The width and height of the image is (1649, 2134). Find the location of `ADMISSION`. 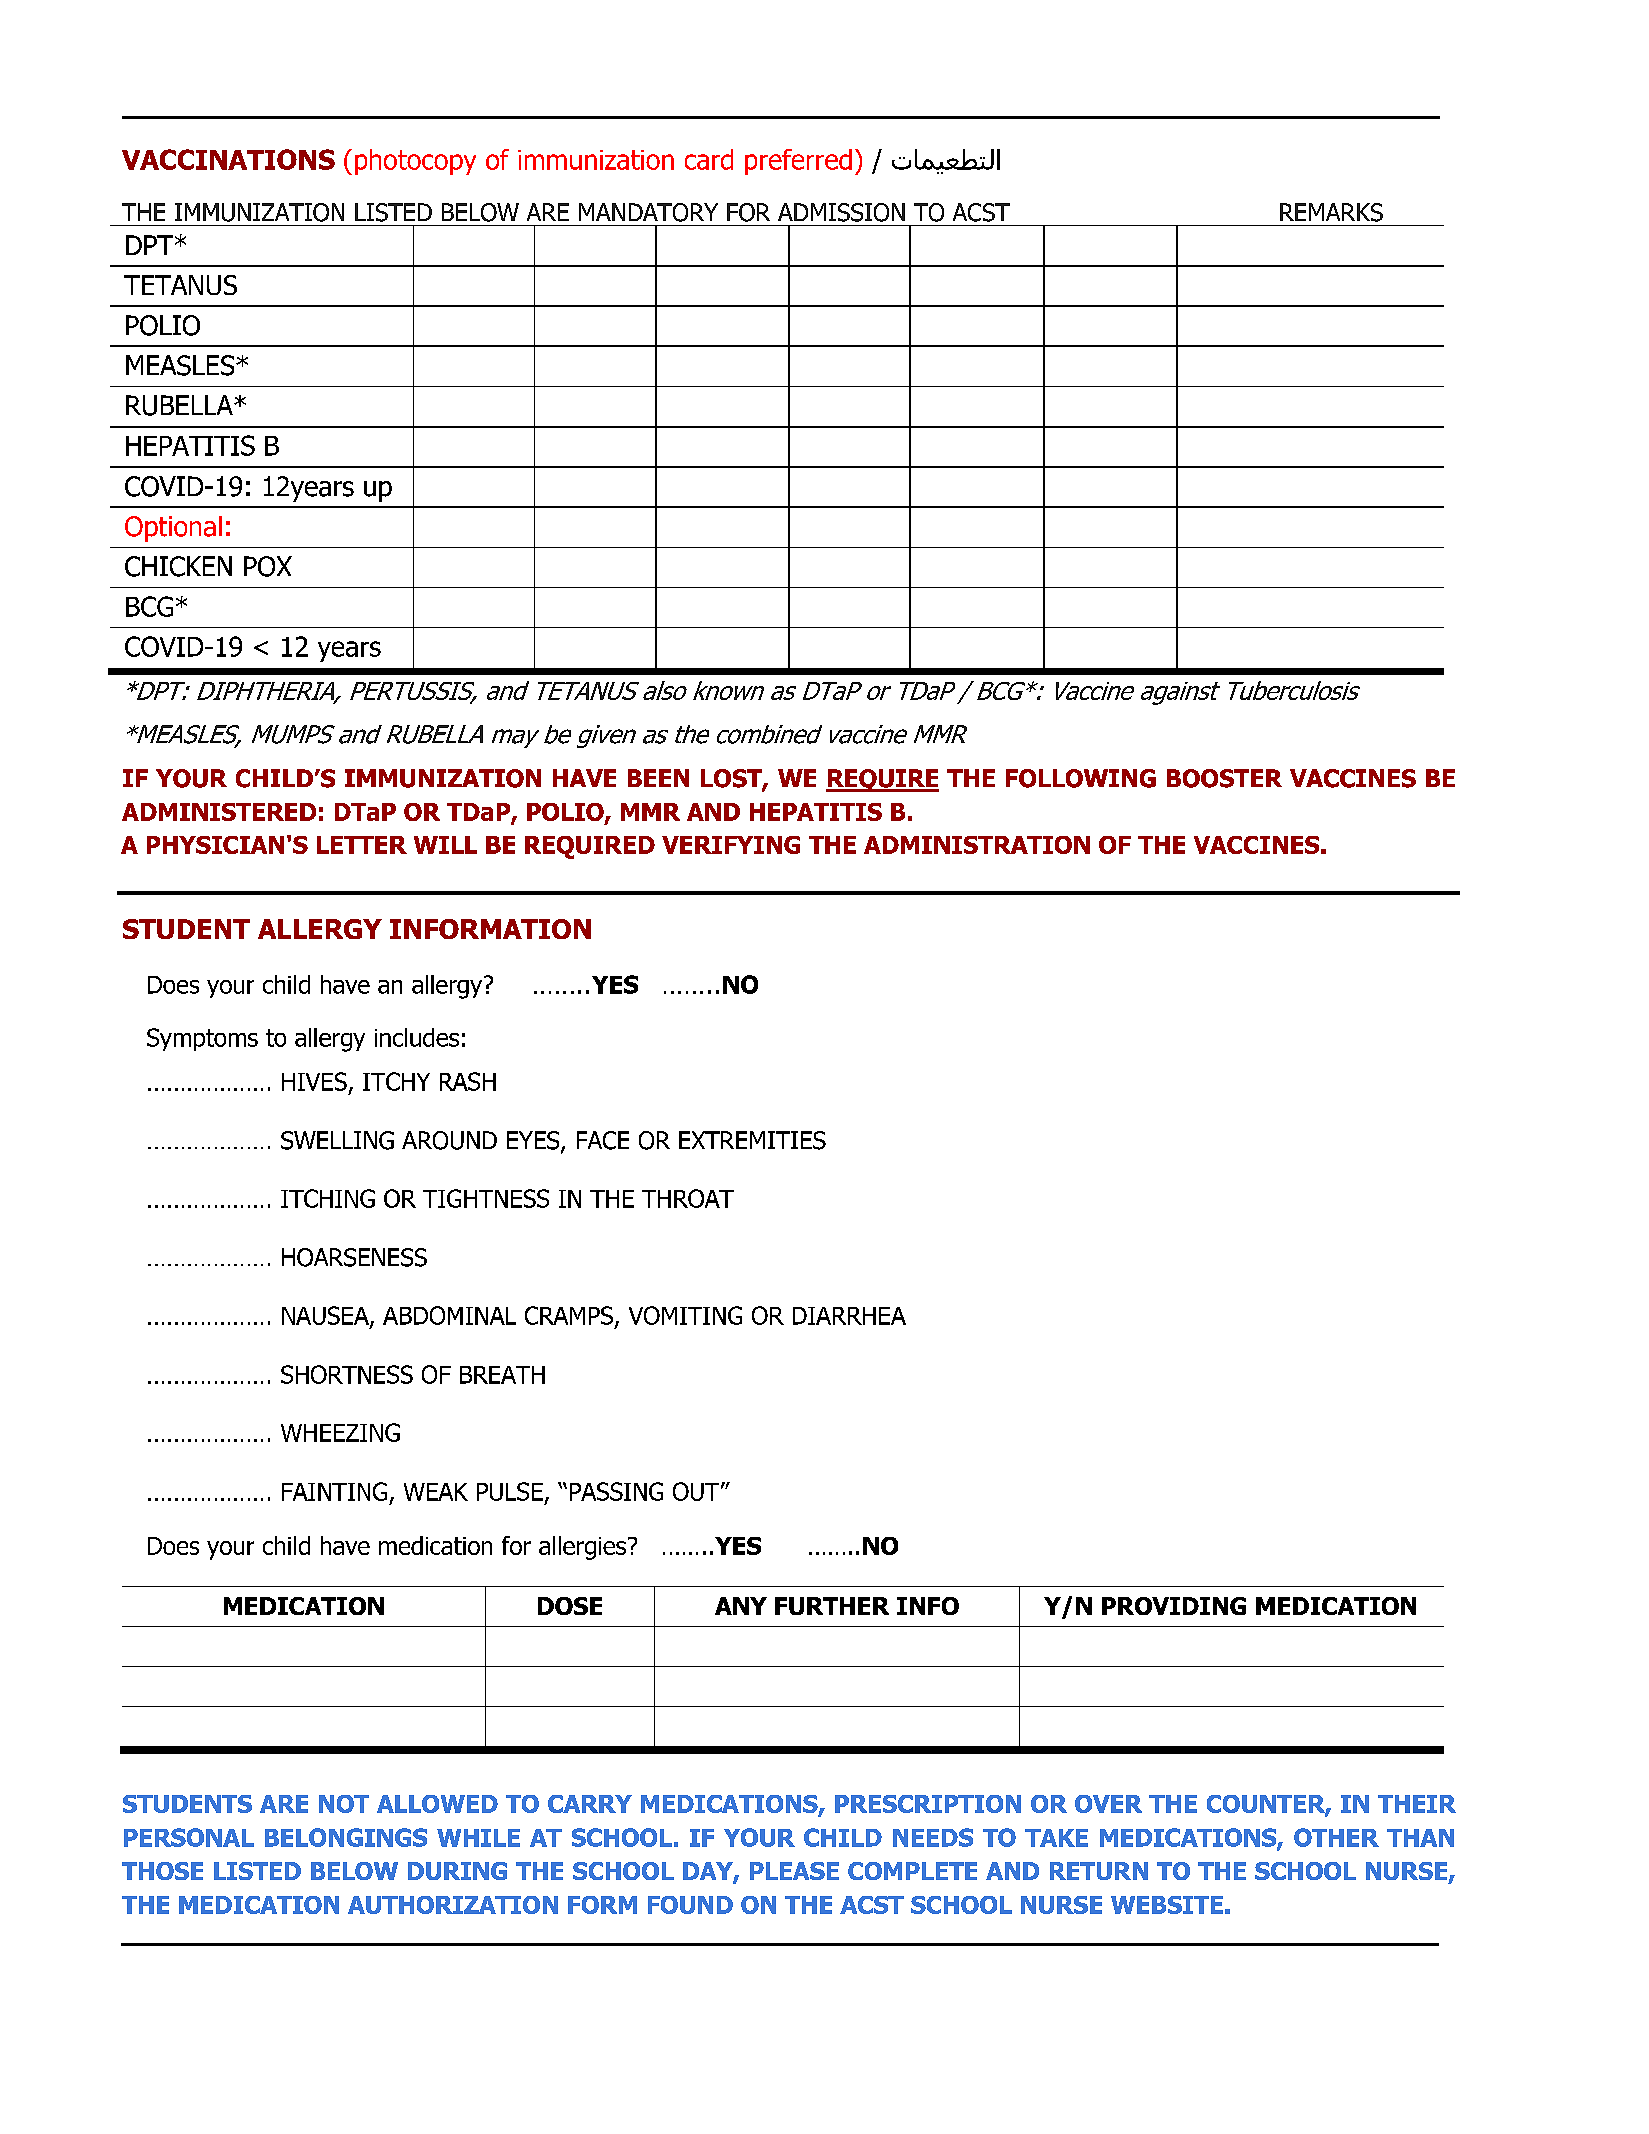

ADMISSION is located at coordinates (841, 212).
